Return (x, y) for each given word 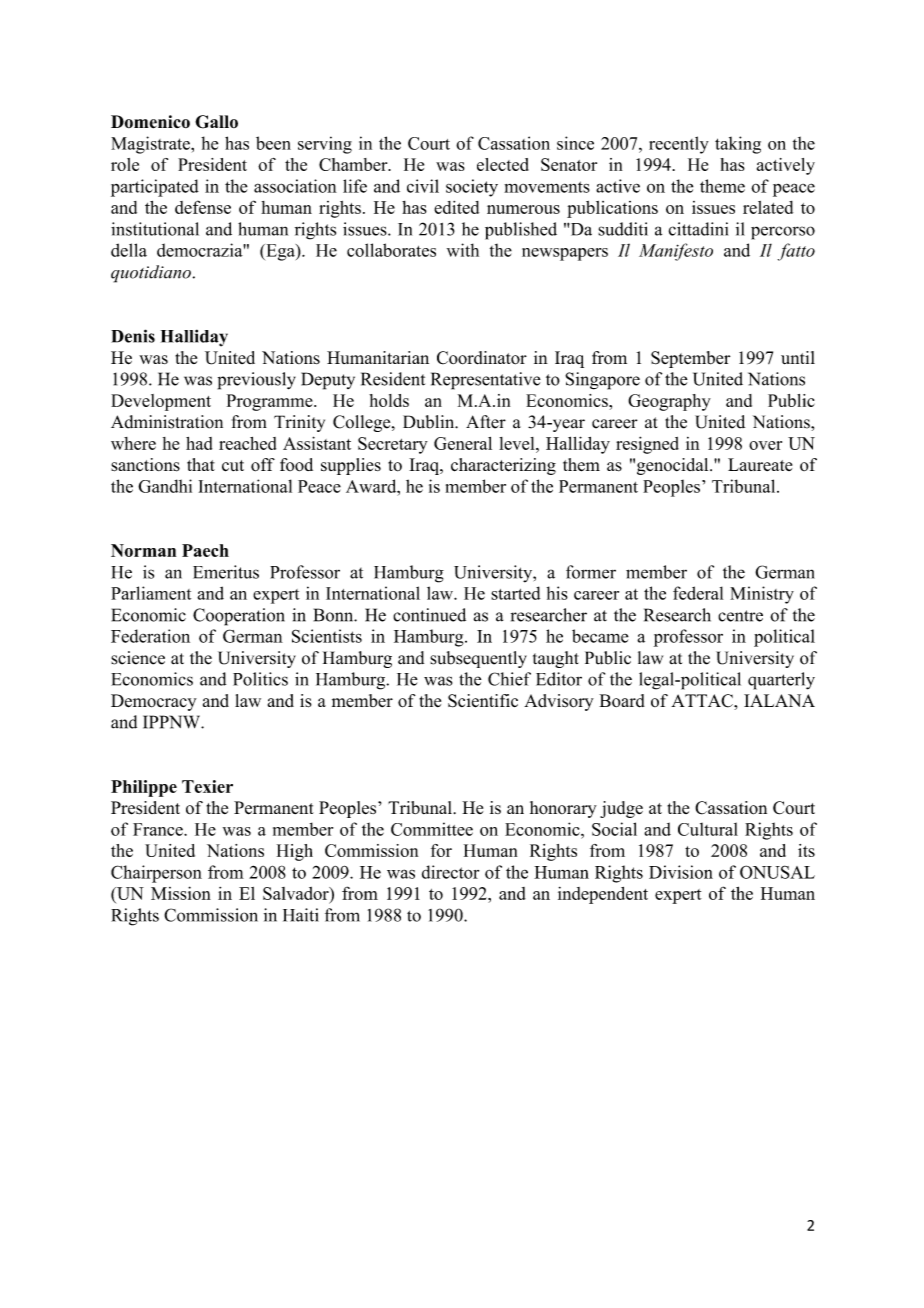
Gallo (216, 122)
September (690, 359)
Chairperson (156, 874)
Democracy (154, 702)
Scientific (483, 701)
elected (503, 164)
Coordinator (482, 358)
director (450, 872)
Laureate (760, 464)
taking (738, 145)
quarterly (781, 681)
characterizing (503, 466)
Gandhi (165, 486)
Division (681, 872)
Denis (133, 336)
